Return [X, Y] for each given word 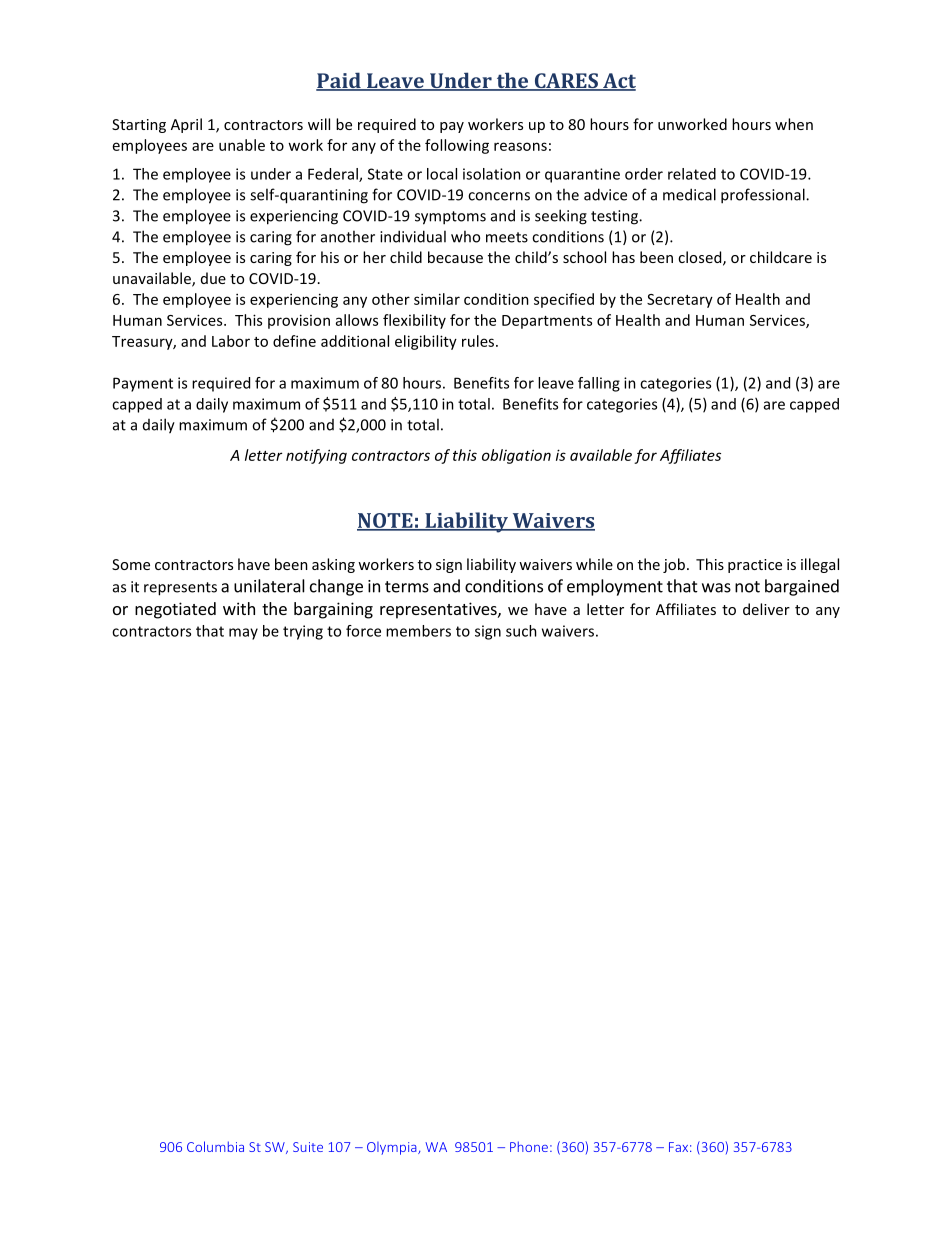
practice [755, 566]
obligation [516, 456]
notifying [316, 456]
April [186, 125]
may [243, 634]
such [521, 631]
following [457, 146]
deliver [766, 609]
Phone [529, 1146]
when [794, 124]
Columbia [215, 1146]
